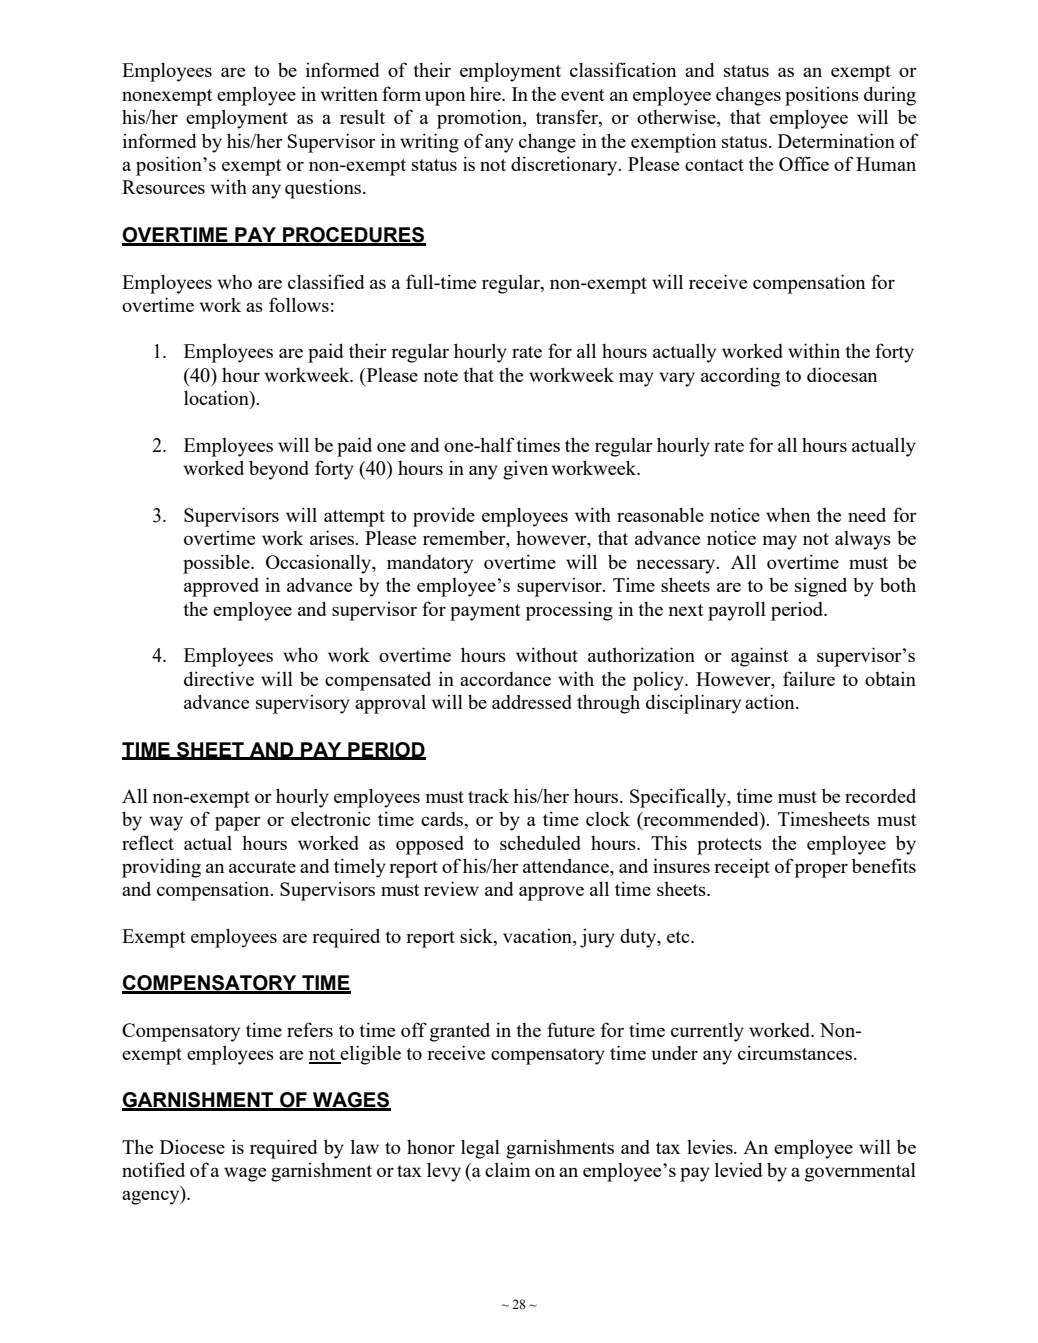 Image resolution: width=1038 pixels, height=1343 pixels. I want to click on hire, so click(486, 93).
